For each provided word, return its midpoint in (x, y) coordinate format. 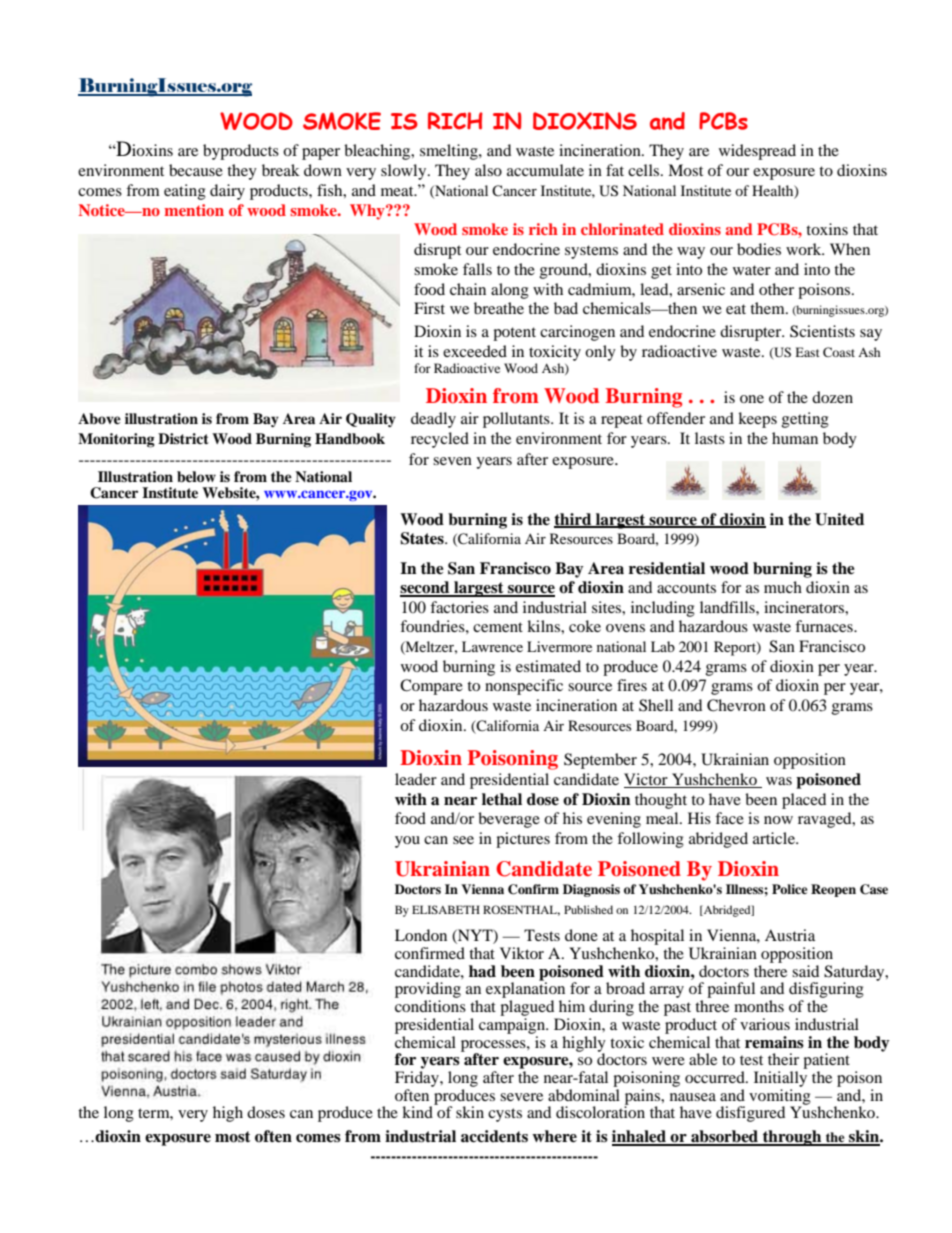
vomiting (780, 1098)
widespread (757, 152)
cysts (505, 1115)
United (839, 519)
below (196, 477)
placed (804, 801)
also (488, 170)
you (407, 842)
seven (452, 461)
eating (185, 192)
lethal (502, 799)
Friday (418, 1079)
